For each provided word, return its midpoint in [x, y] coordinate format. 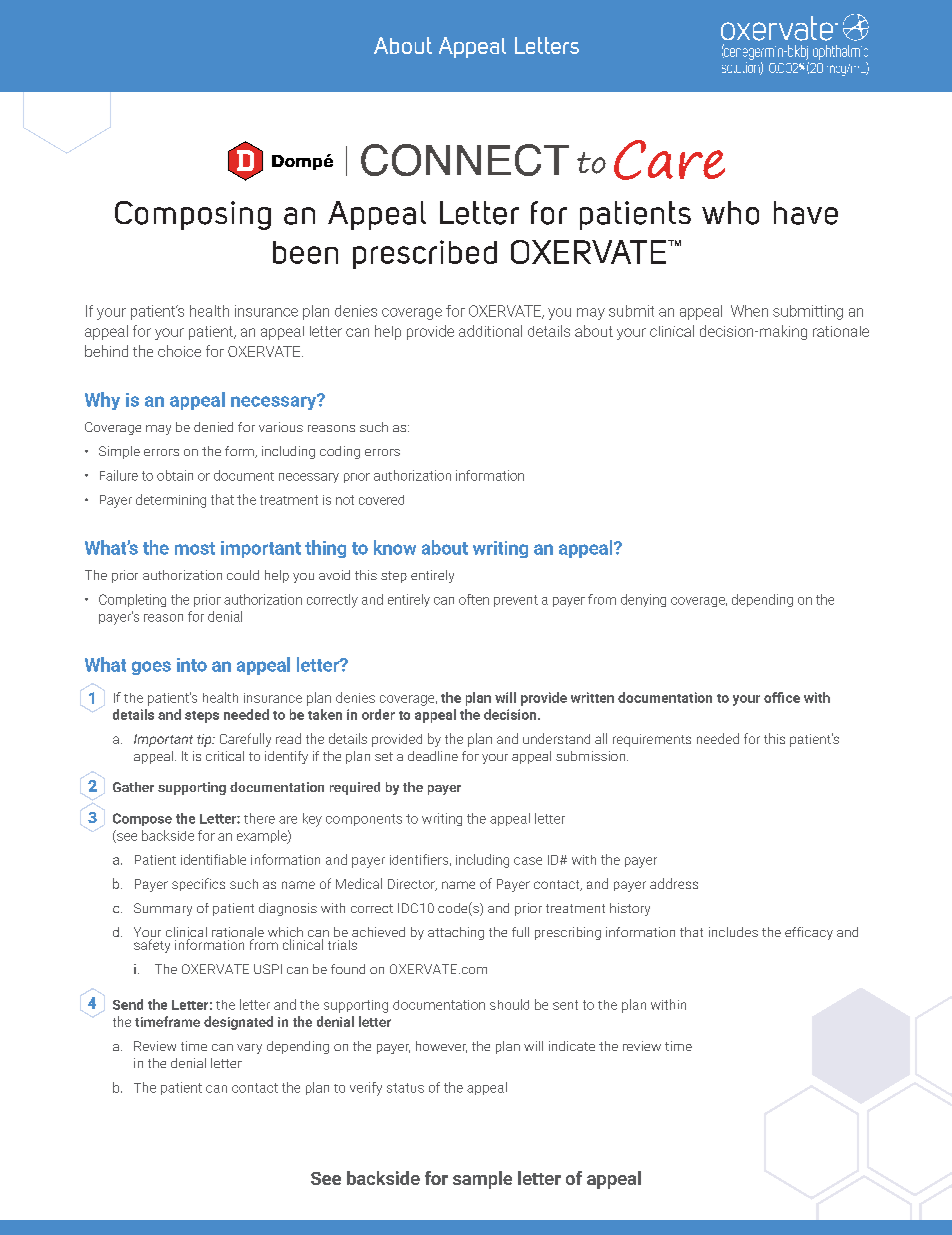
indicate [572, 1046]
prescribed [425, 254]
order [378, 714]
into [192, 665]
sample [482, 1180]
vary [249, 1049]
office [782, 697]
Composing [193, 215]
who [730, 213]
